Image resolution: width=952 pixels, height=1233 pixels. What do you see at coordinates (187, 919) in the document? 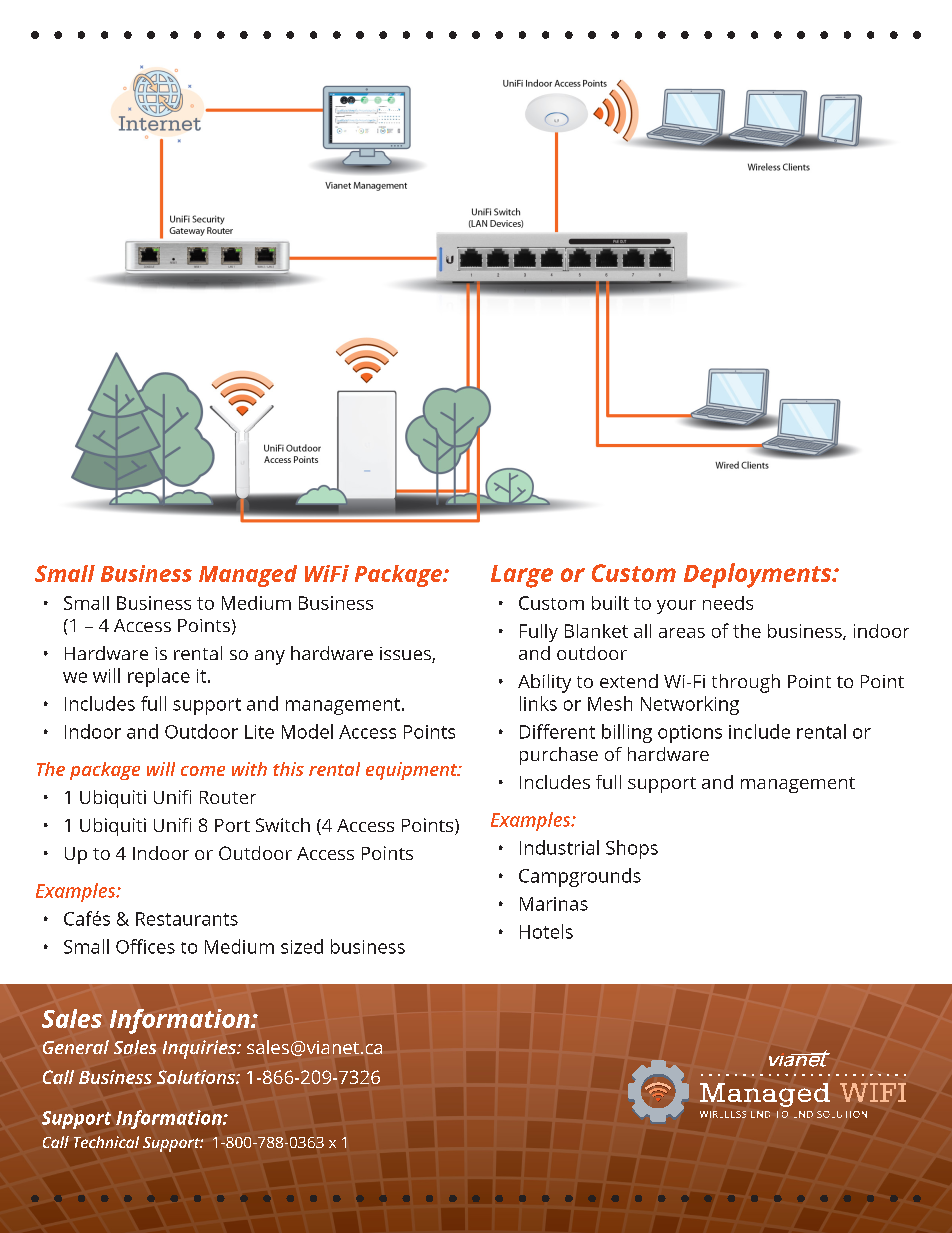
I see `Restaurants` at bounding box center [187, 919].
